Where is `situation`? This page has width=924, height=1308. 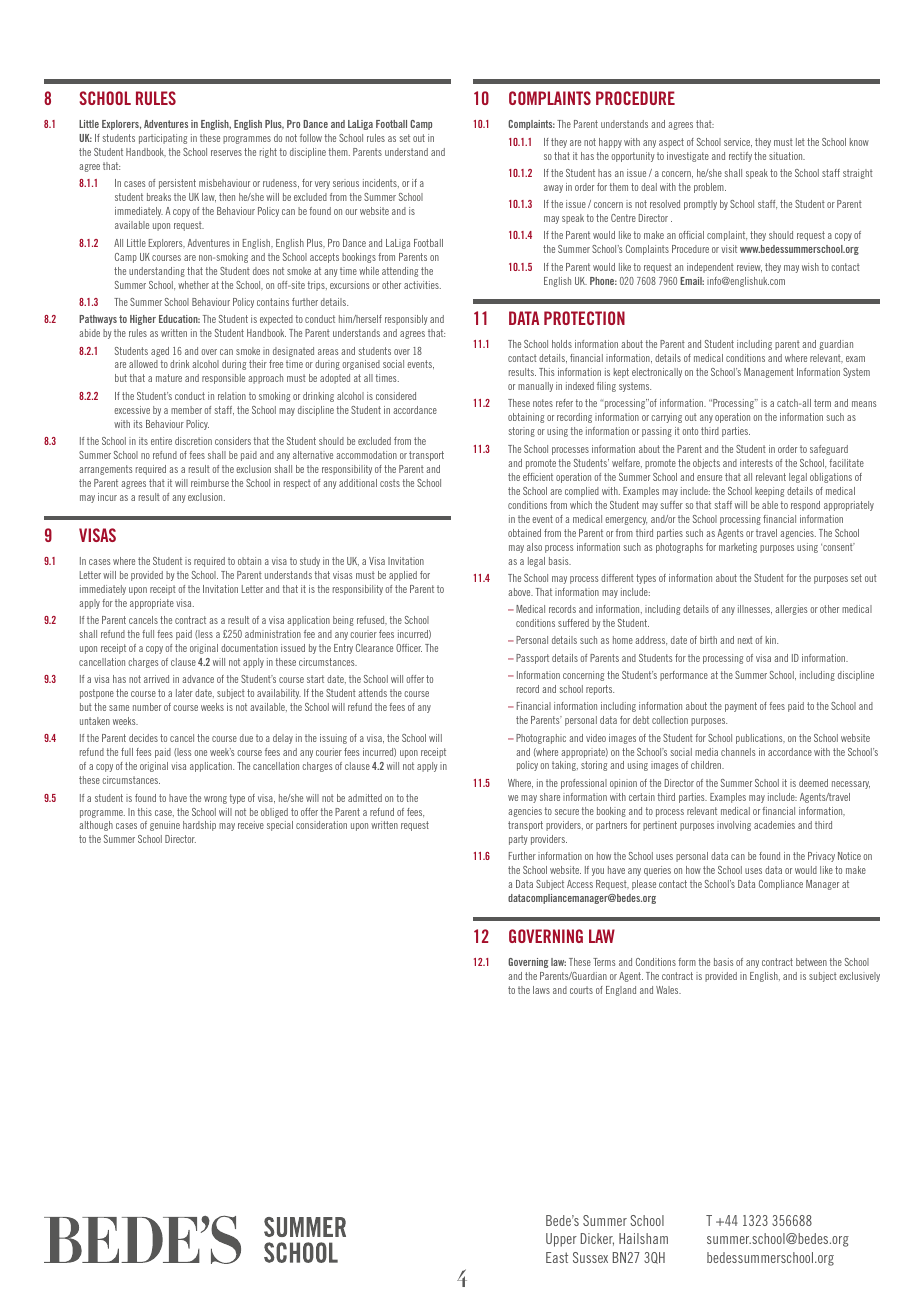 situation is located at coordinates (787, 156).
